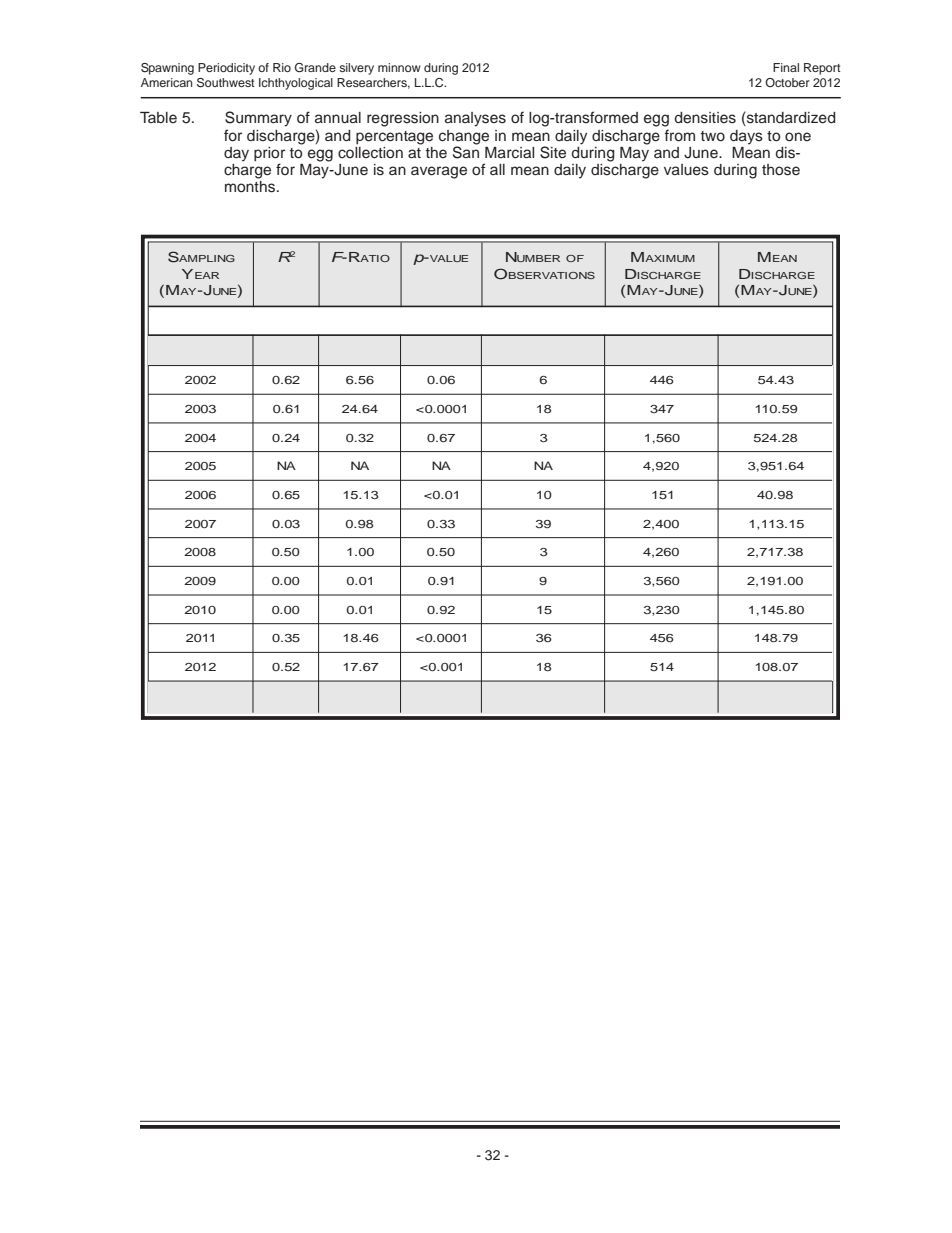  I want to click on Final, so click(786, 67).
